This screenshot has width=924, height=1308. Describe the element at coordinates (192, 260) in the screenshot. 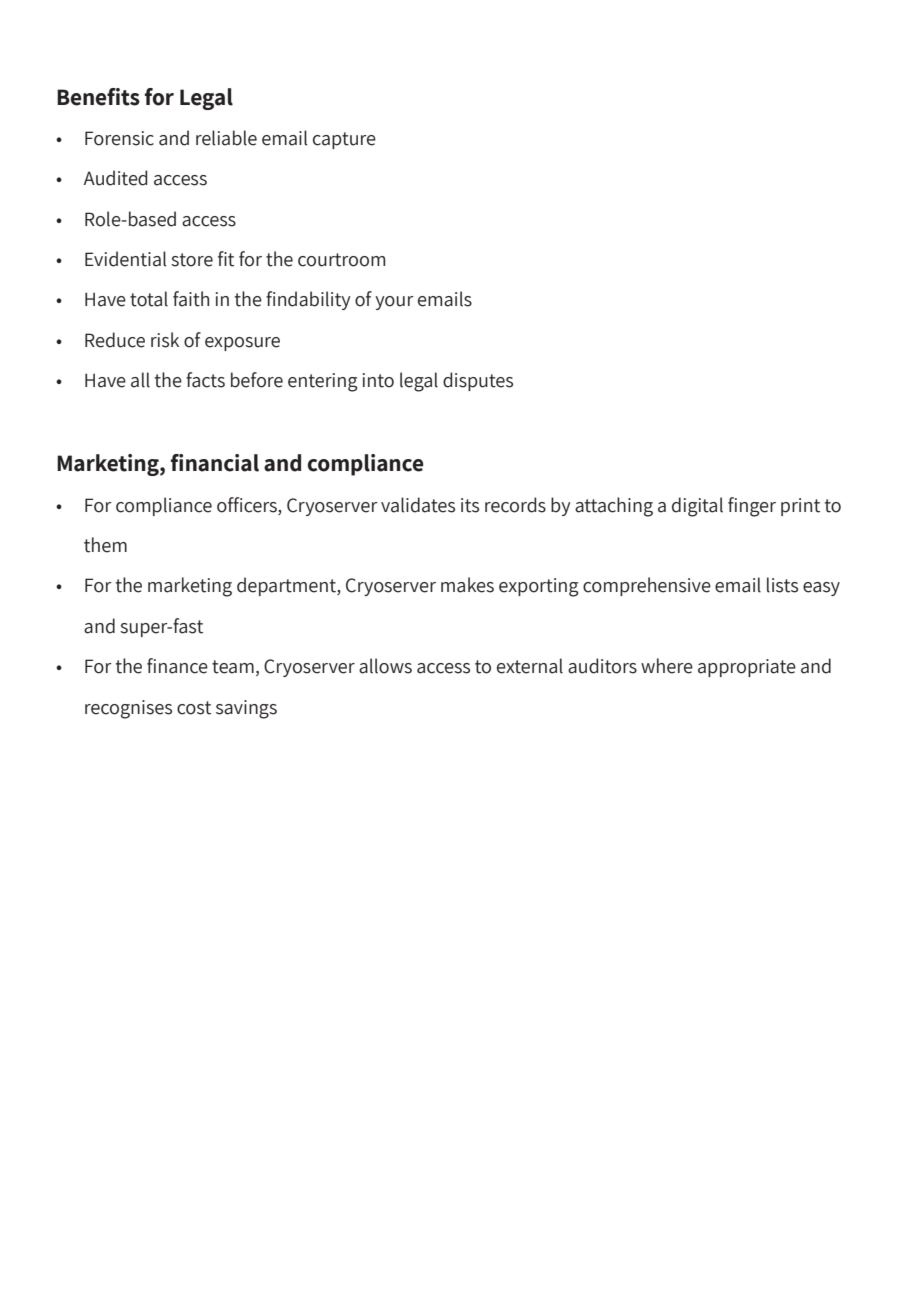

I see `store` at that location.
